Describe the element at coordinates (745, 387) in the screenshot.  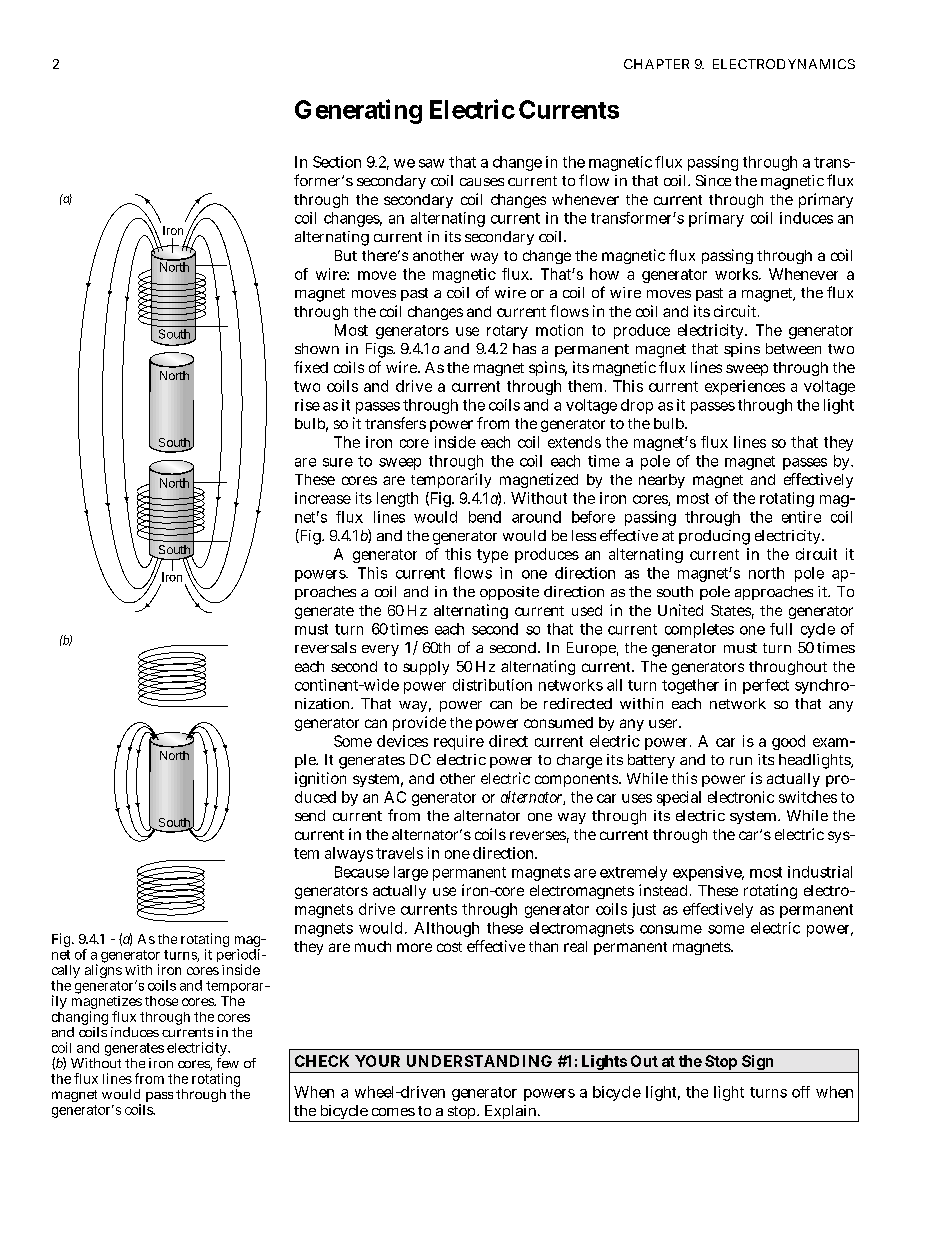
I see `experiences` at that location.
